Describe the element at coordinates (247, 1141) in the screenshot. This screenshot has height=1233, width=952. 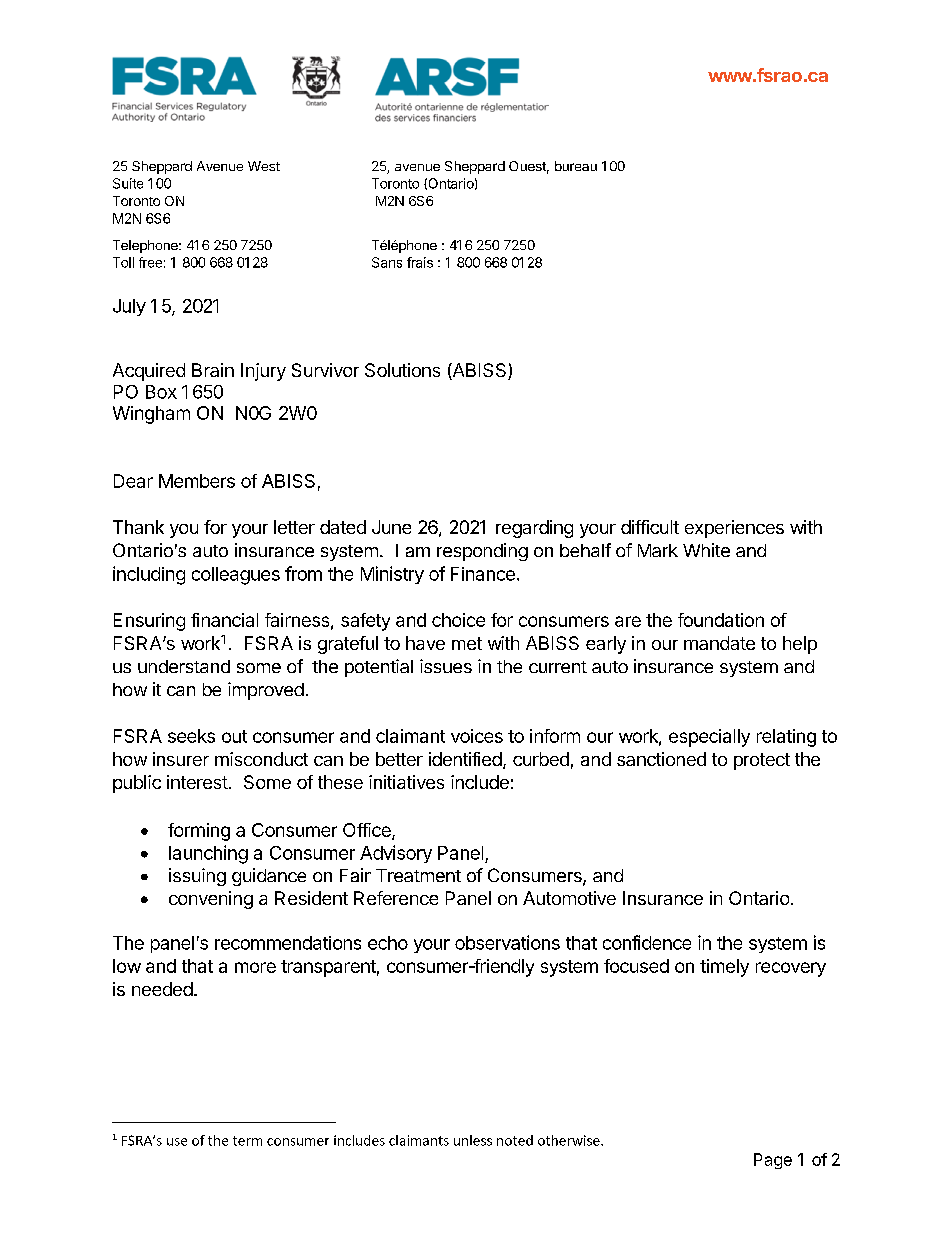
I see `term` at that location.
